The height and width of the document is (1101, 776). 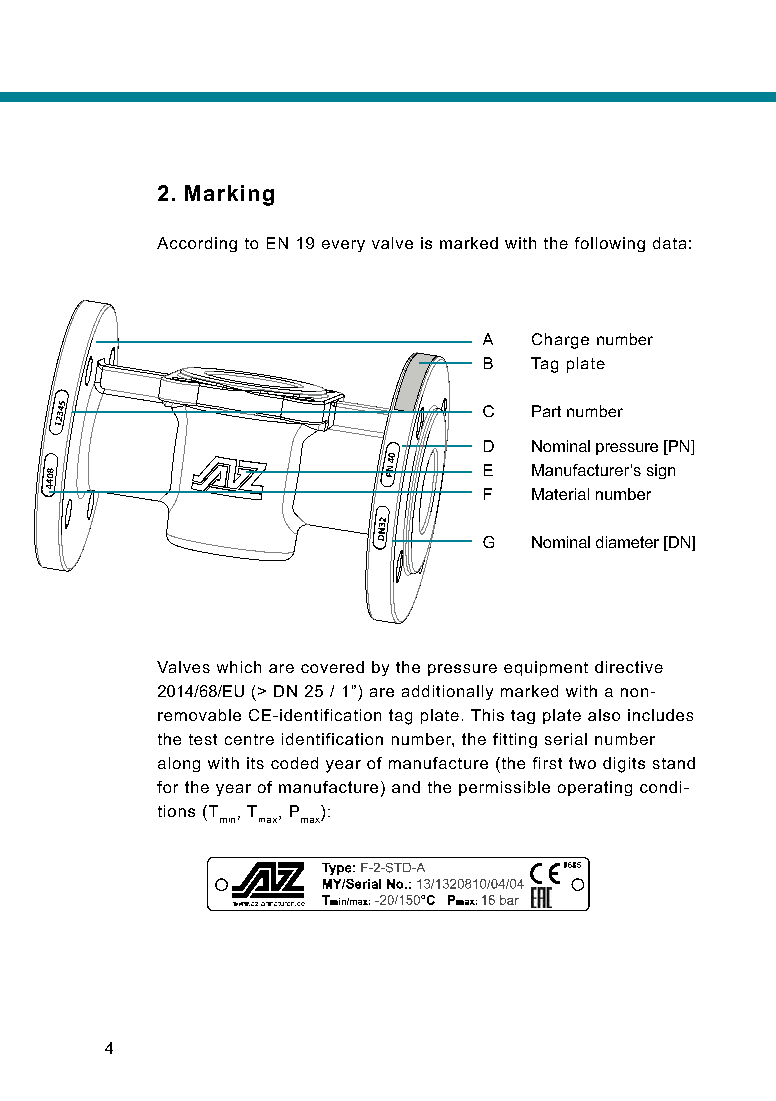 I want to click on covered, so click(x=332, y=667).
